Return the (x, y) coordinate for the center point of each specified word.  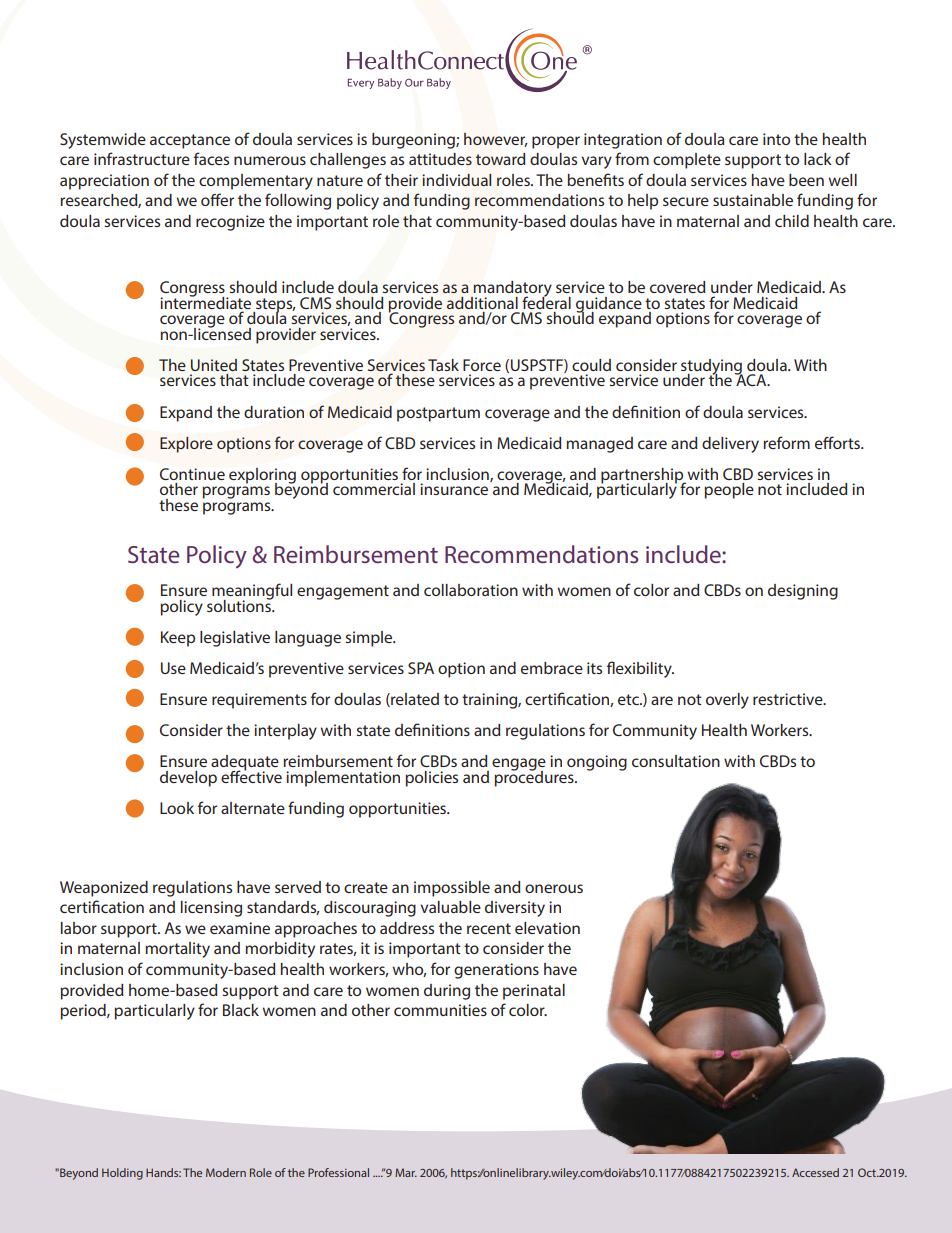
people (729, 491)
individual (457, 180)
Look (177, 808)
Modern (226, 1172)
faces (211, 158)
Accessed (815, 1172)
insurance (455, 488)
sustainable (753, 200)
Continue (192, 474)
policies (431, 779)
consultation (676, 761)
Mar (406, 1172)
